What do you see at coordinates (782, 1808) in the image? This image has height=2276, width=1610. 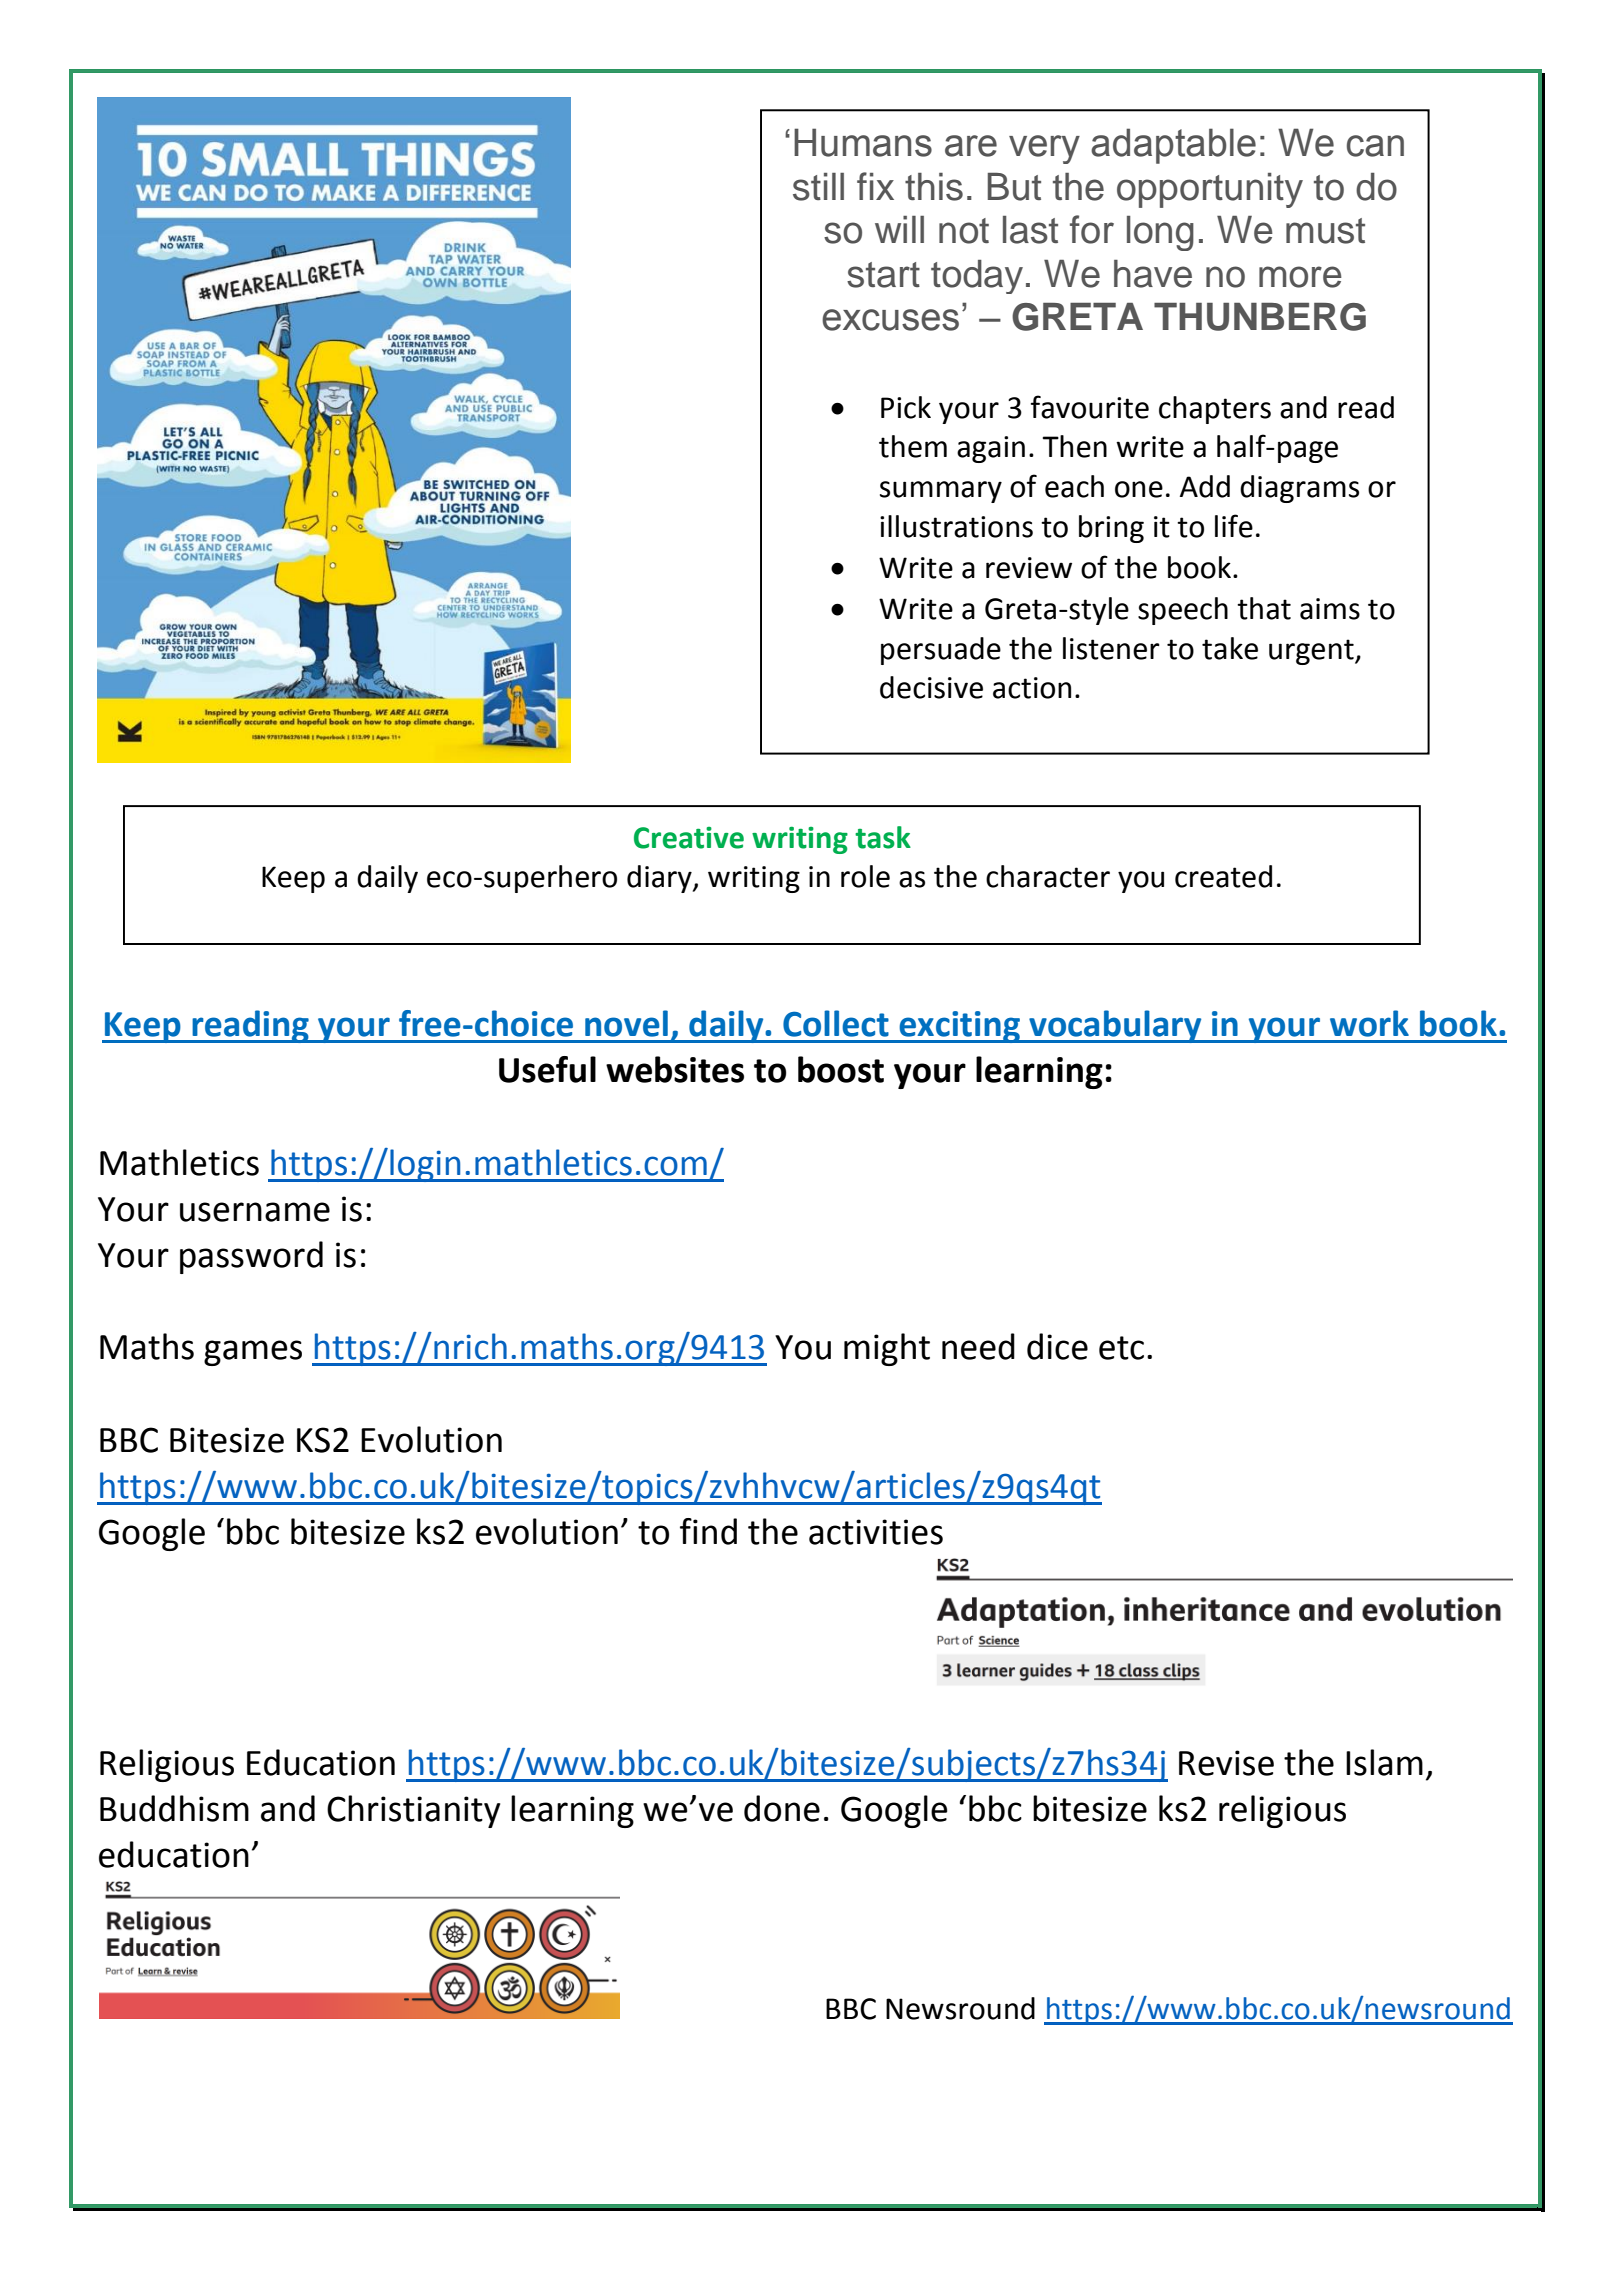 I see `done` at bounding box center [782, 1808].
